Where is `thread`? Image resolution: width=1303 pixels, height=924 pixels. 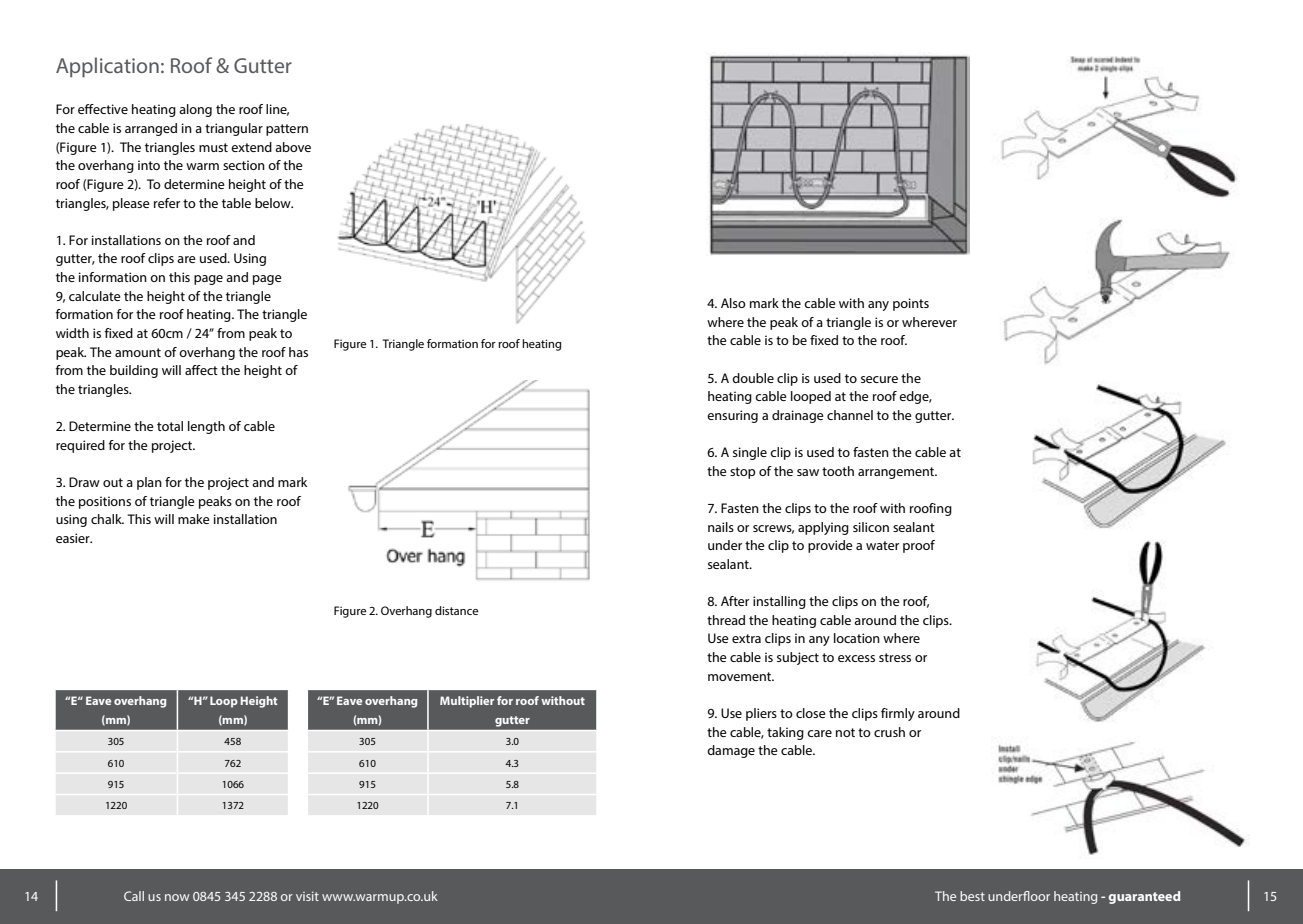
thread is located at coordinates (726, 620).
